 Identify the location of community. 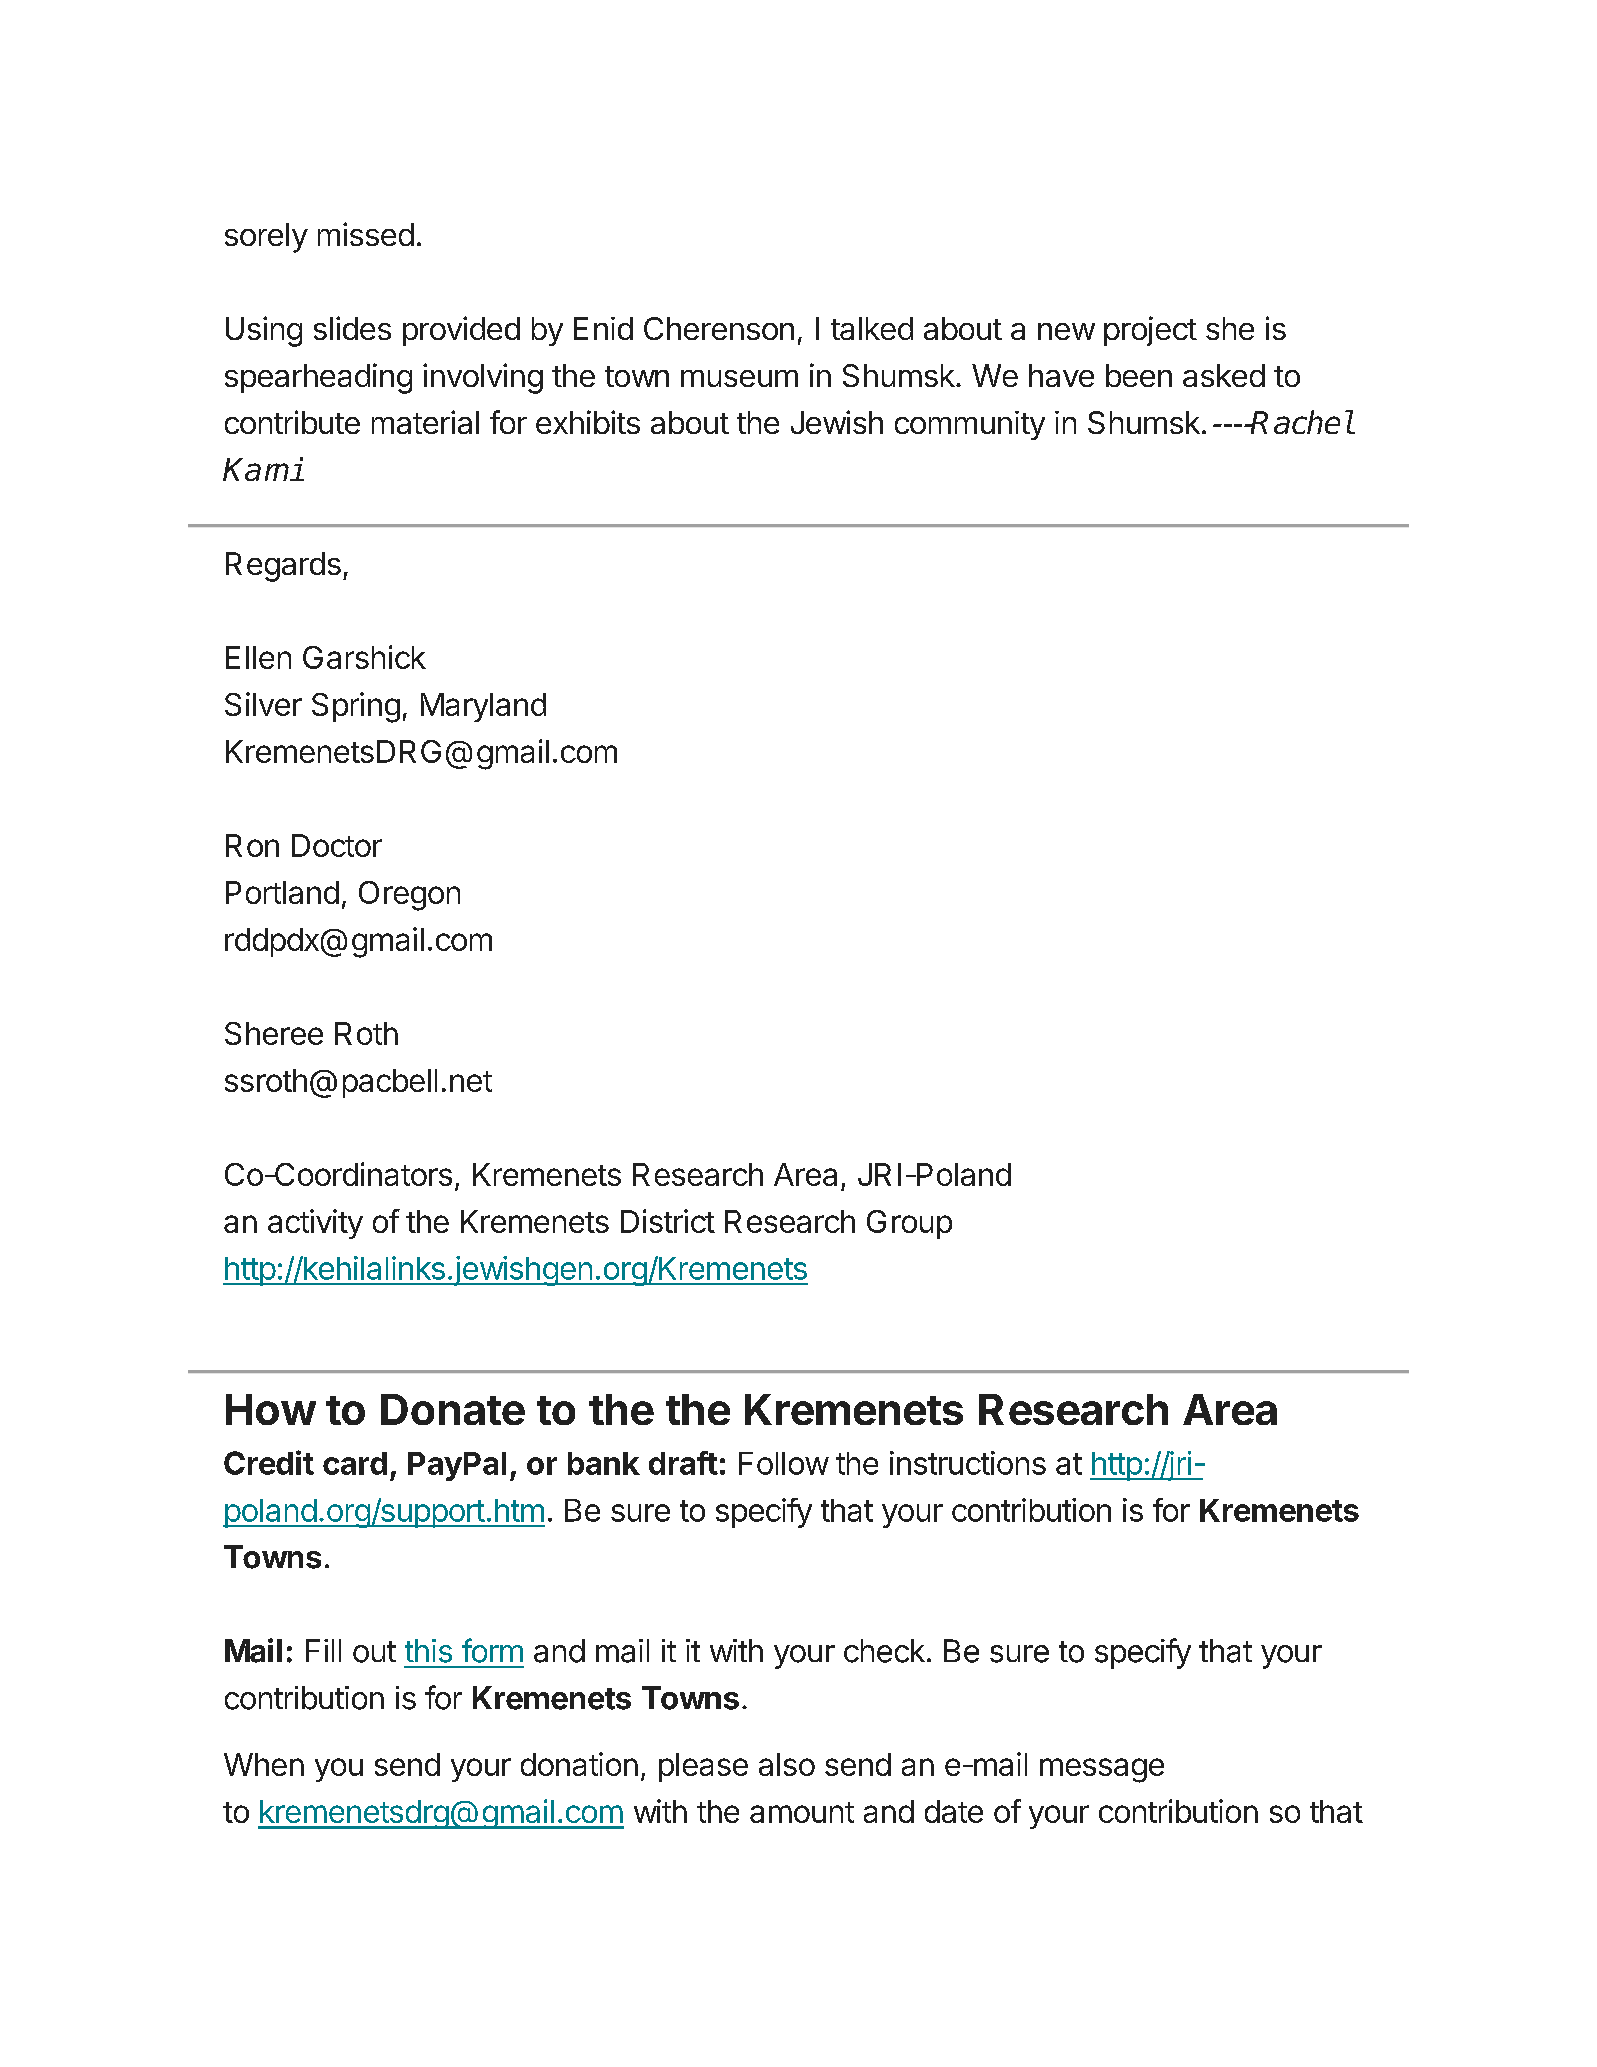
(970, 425).
